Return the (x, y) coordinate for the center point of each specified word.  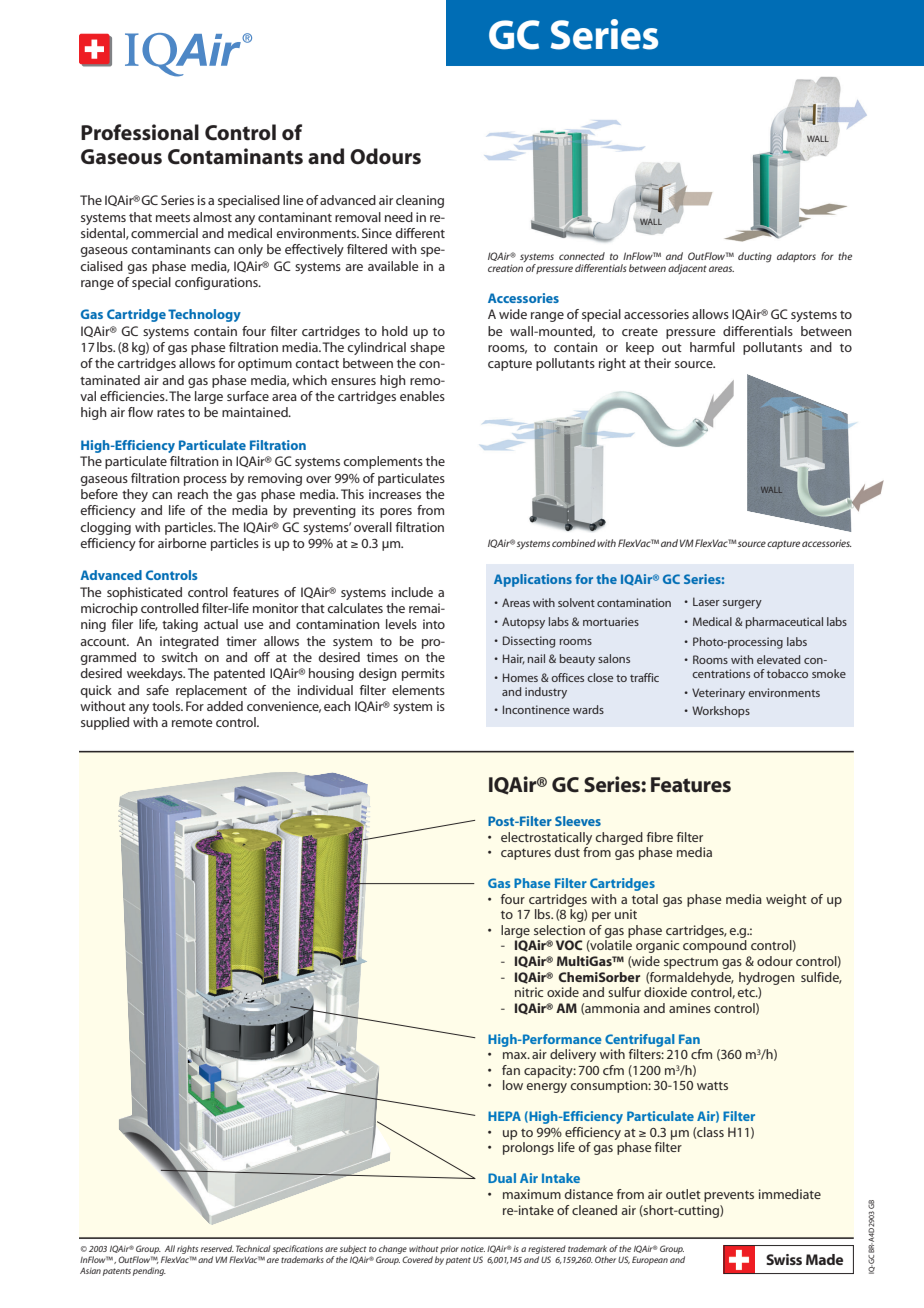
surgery (742, 604)
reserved (217, 1248)
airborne (182, 543)
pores (396, 513)
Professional (140, 132)
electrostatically (546, 838)
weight (786, 900)
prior (449, 1250)
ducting (755, 257)
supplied (105, 723)
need (399, 217)
